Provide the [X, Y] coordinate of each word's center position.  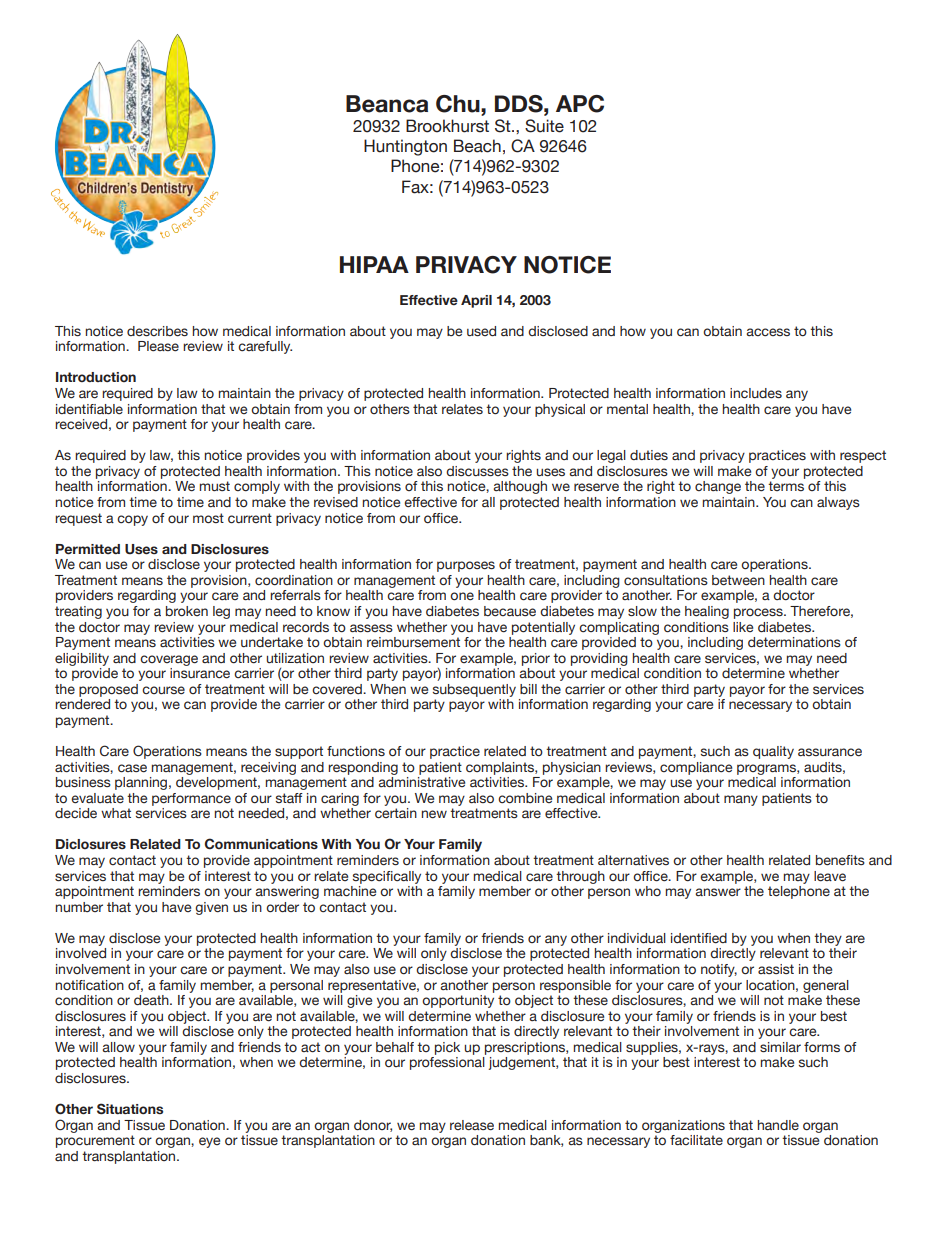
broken [187, 611]
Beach [477, 146]
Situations [130, 1109]
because [510, 611]
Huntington [405, 147]
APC [580, 104]
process [759, 613]
